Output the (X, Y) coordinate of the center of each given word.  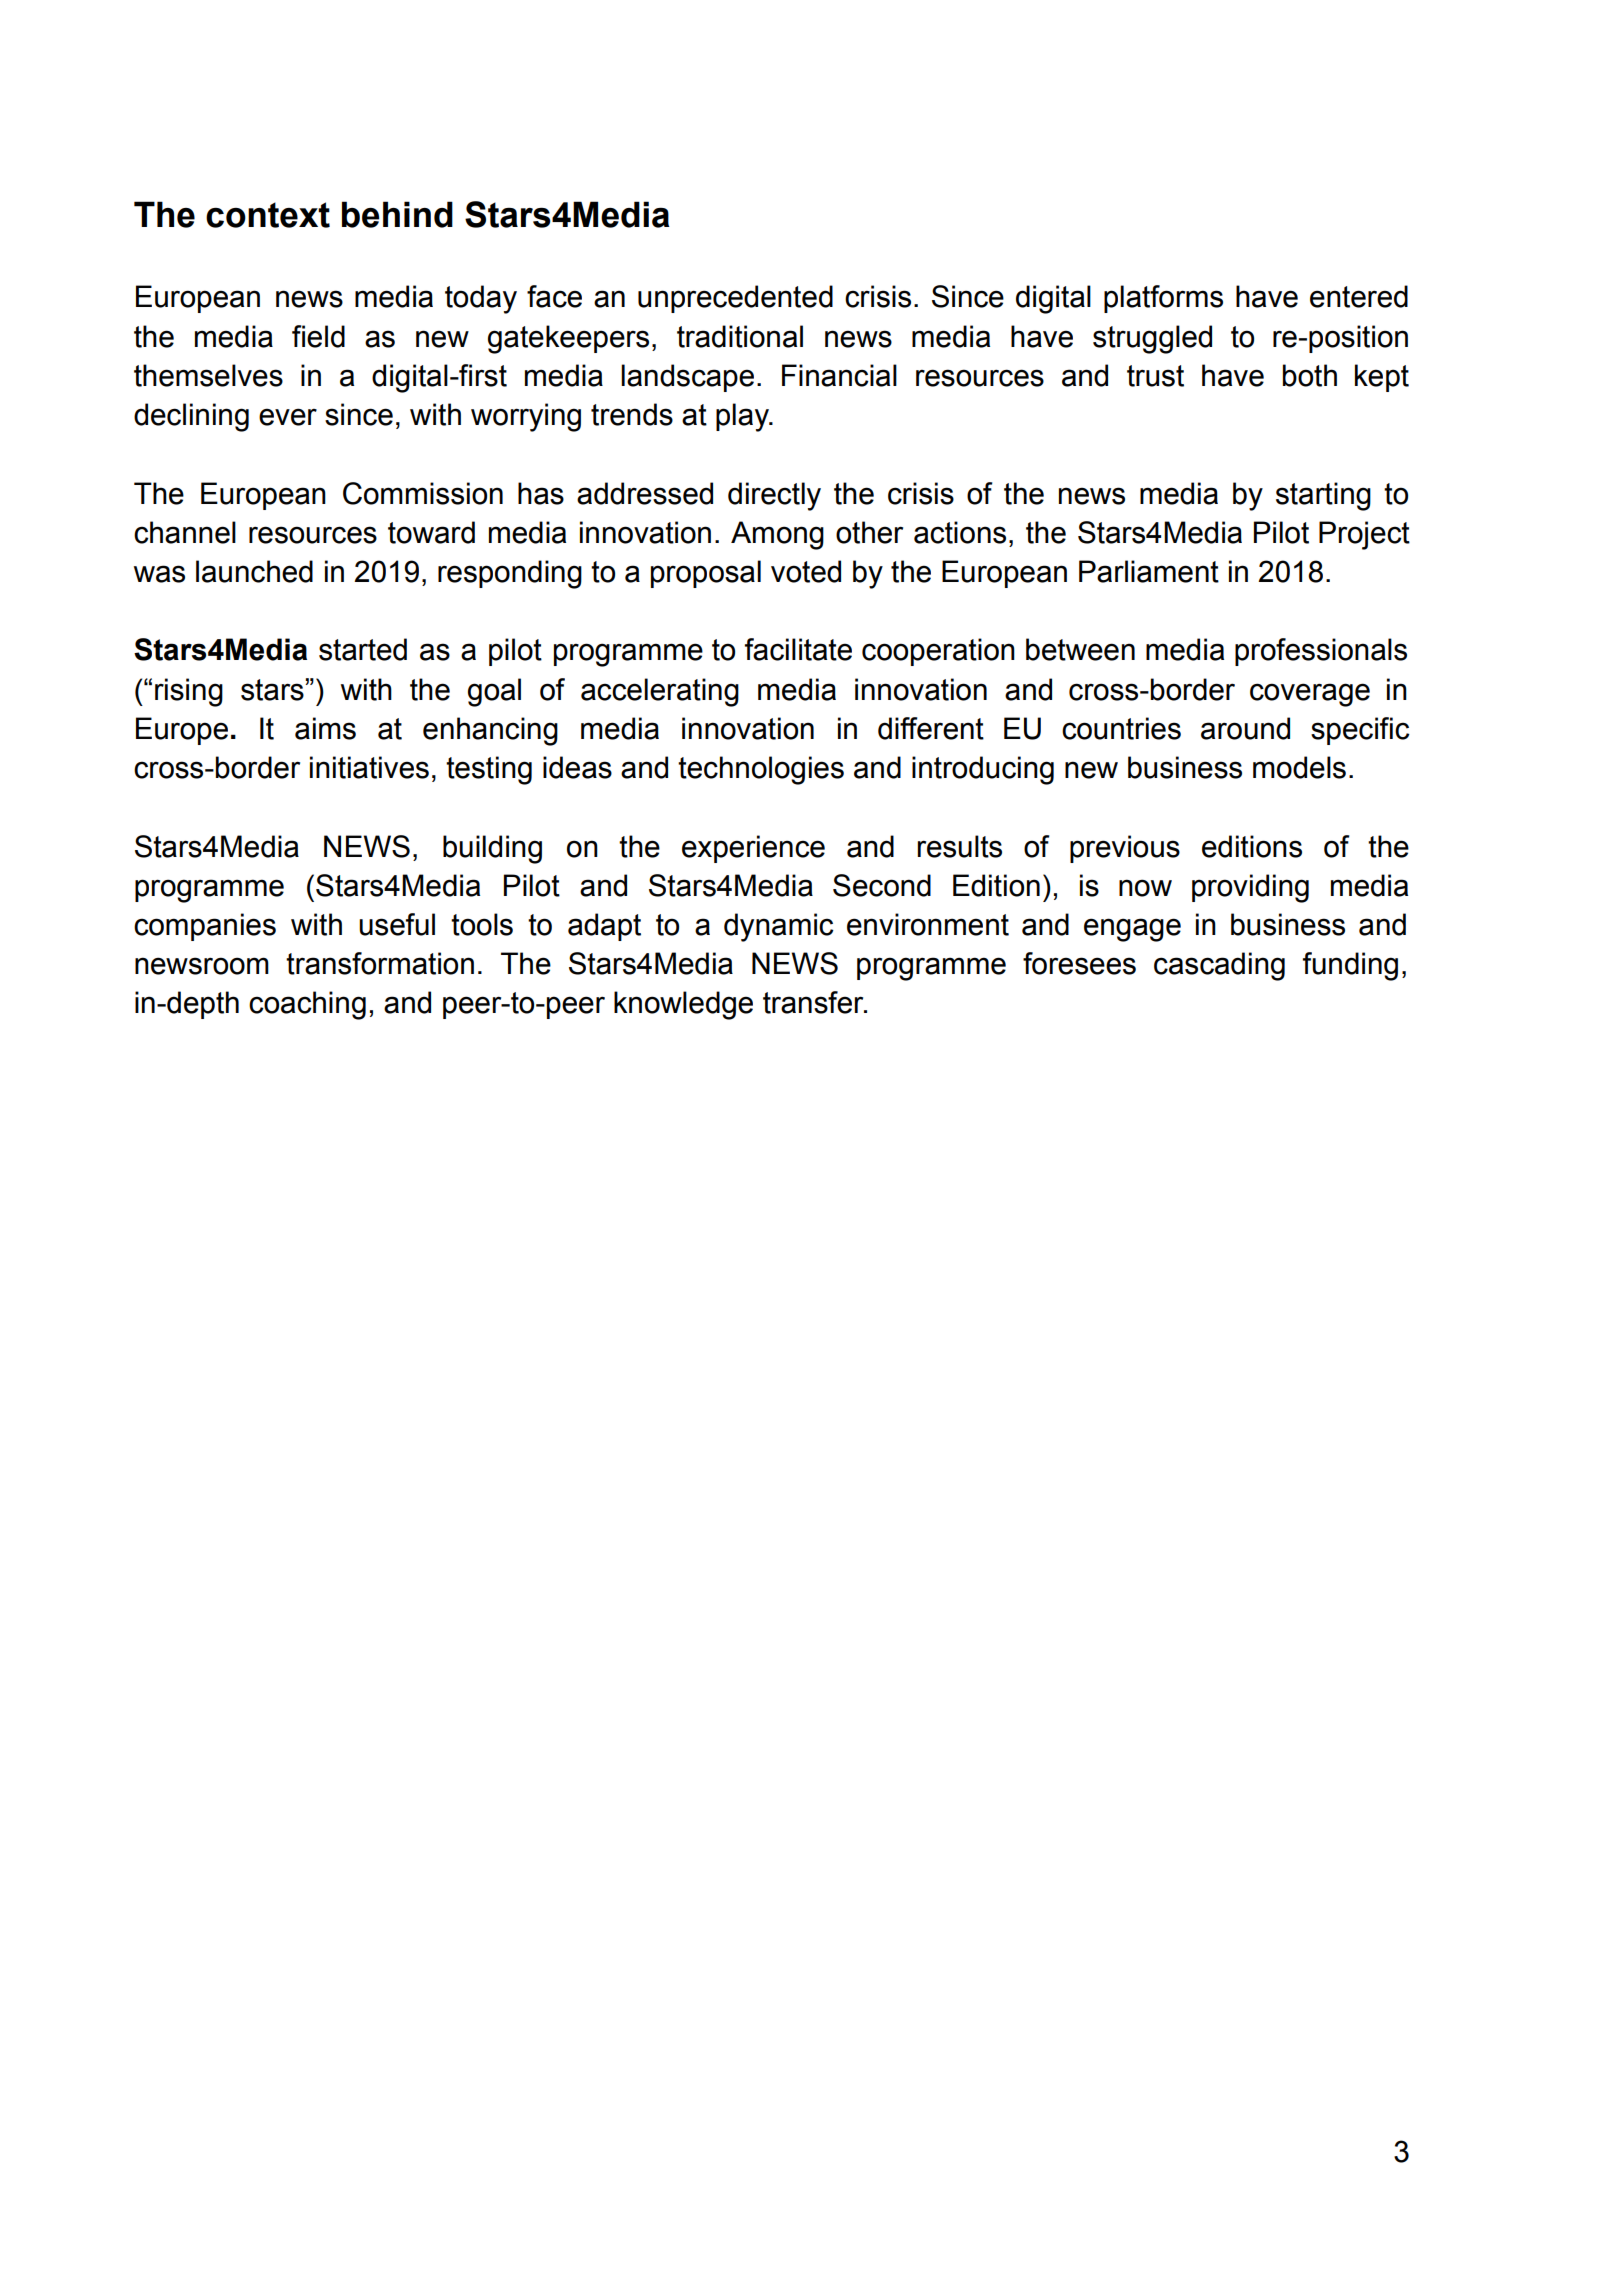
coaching (307, 1005)
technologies (761, 770)
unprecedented (735, 299)
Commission (423, 493)
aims (325, 728)
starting (1323, 496)
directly (774, 496)
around (1245, 728)
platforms (1163, 299)
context (268, 215)
